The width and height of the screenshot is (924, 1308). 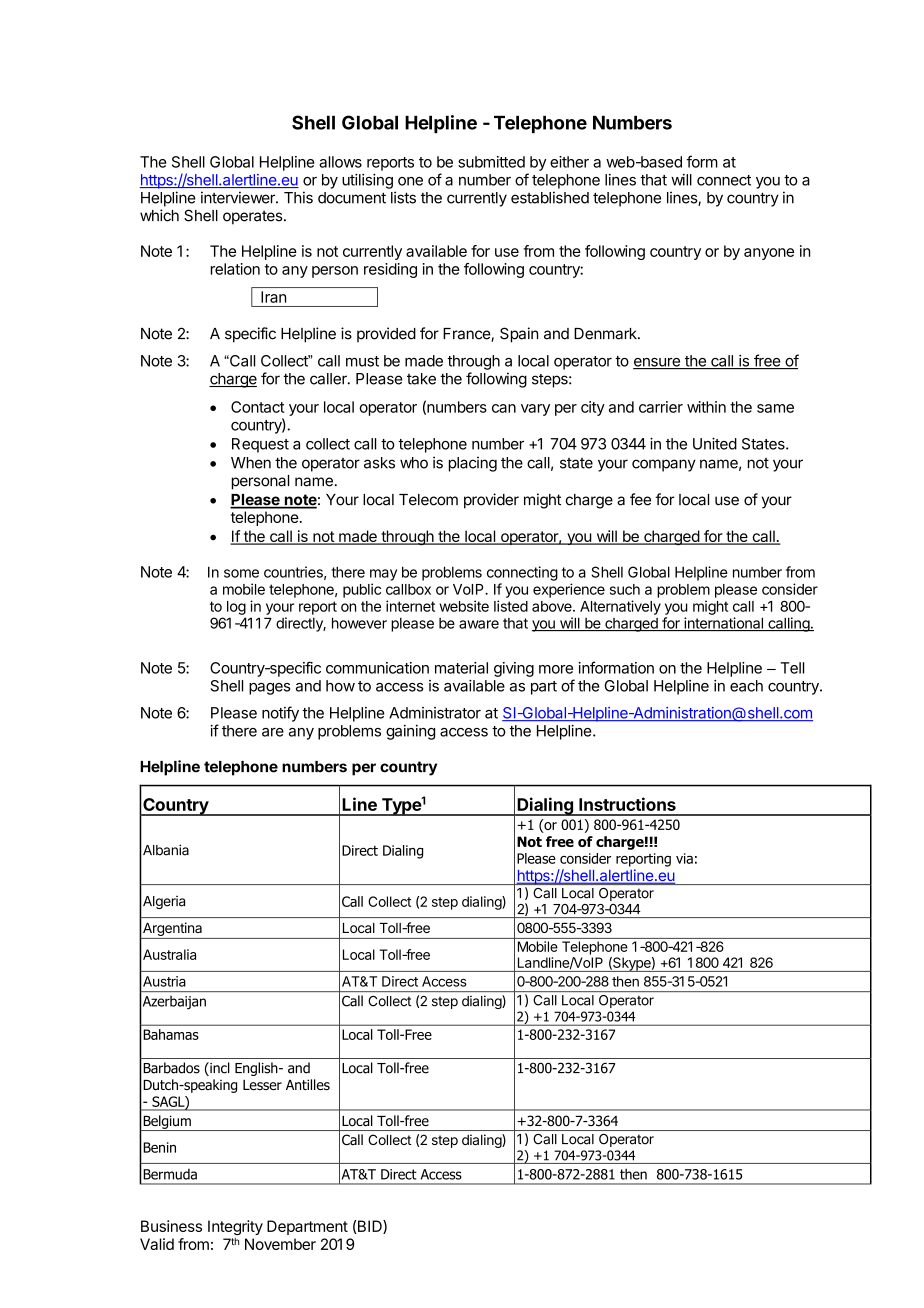 What do you see at coordinates (262, 1085) in the screenshot?
I see `Lesser` at bounding box center [262, 1085].
